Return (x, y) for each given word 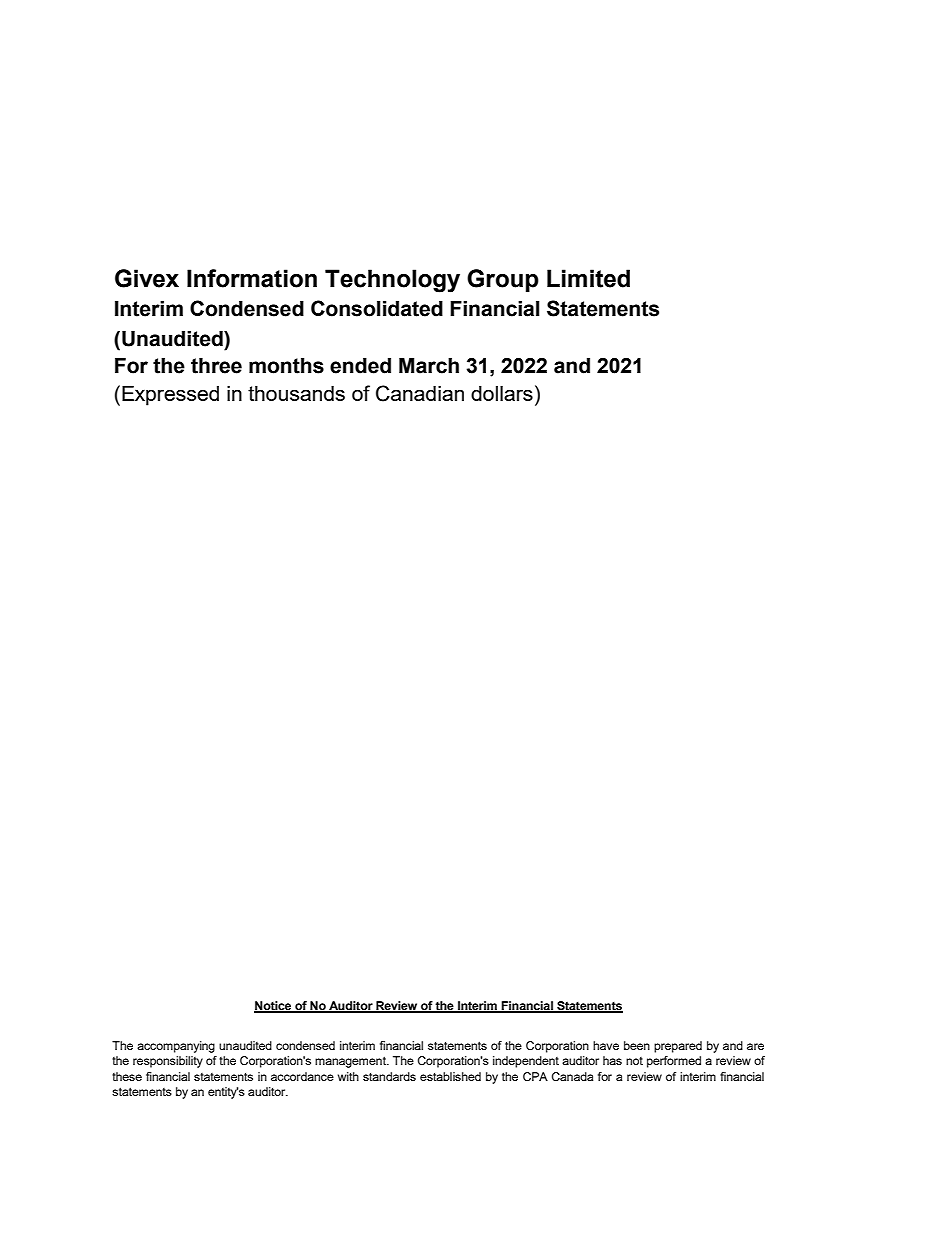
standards (389, 1076)
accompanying (176, 1047)
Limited (588, 278)
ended (360, 366)
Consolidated (377, 308)
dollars (502, 393)
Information (252, 278)
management (351, 1062)
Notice (274, 1007)
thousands (296, 393)
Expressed (170, 396)
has (612, 1060)
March (429, 366)
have (606, 1045)
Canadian (420, 393)
